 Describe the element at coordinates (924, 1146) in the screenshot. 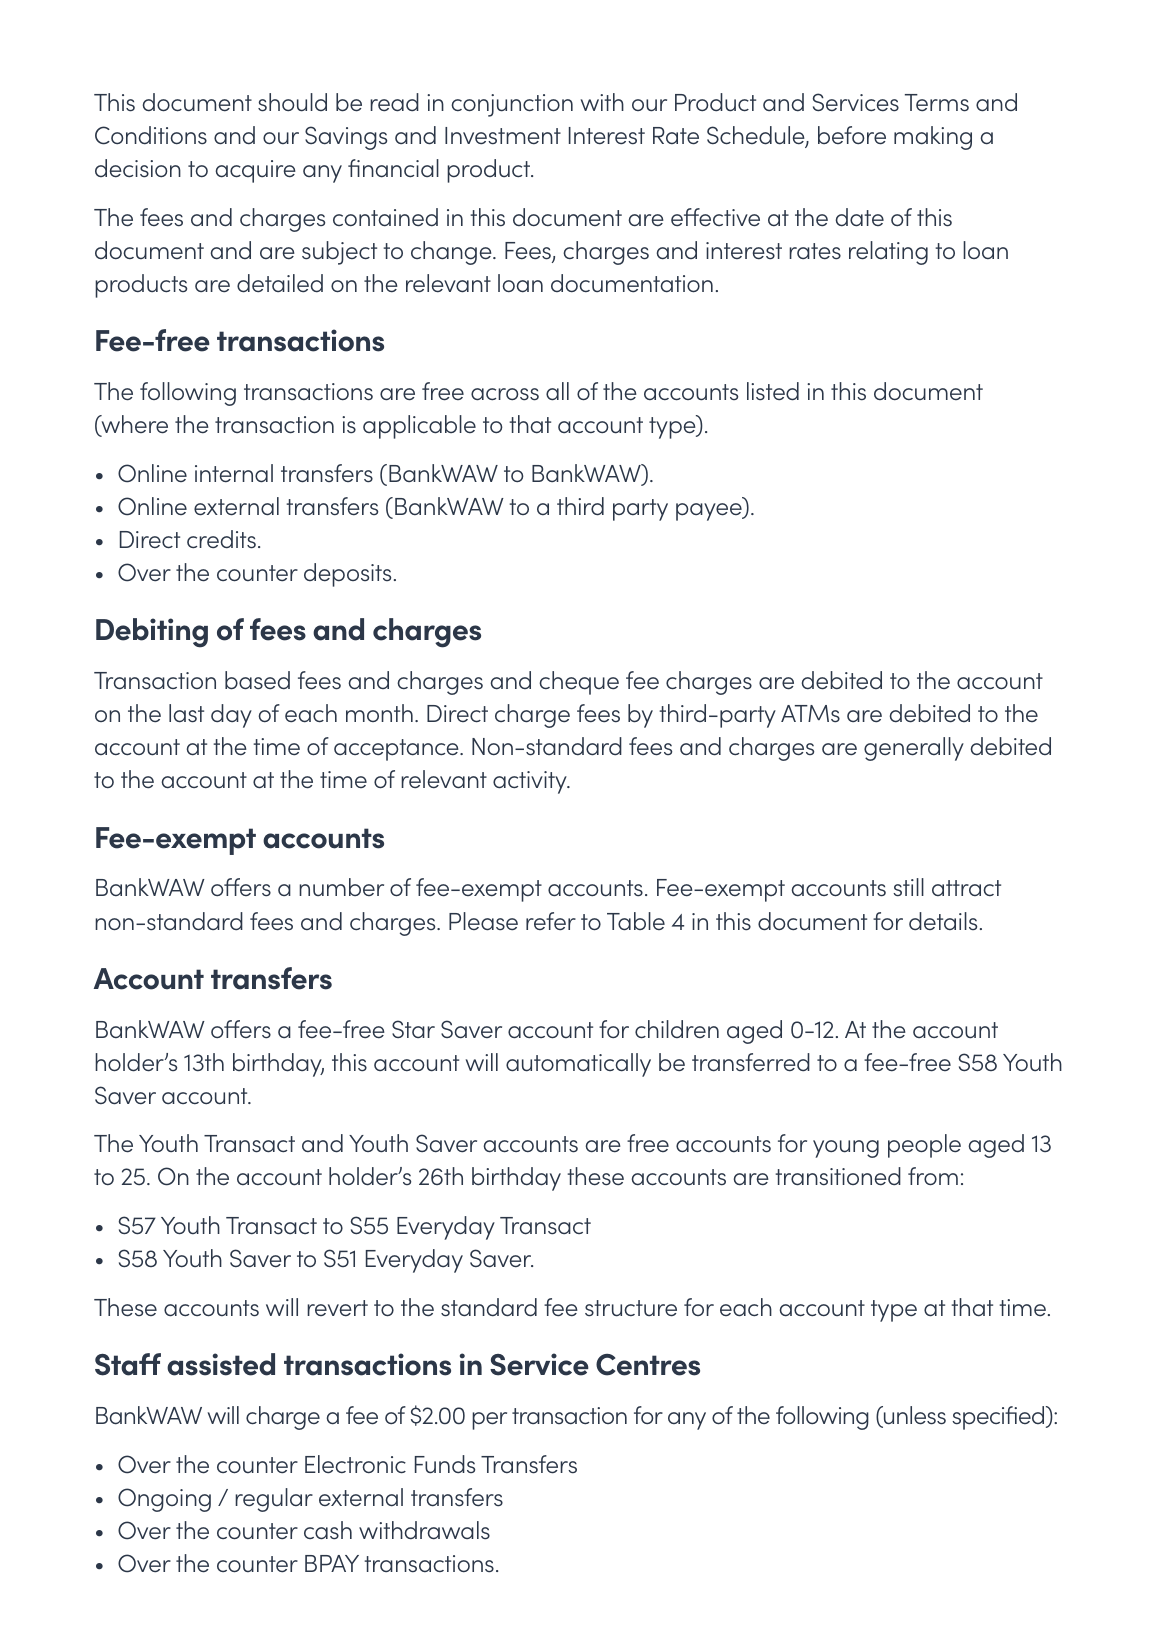

I see `people` at that location.
